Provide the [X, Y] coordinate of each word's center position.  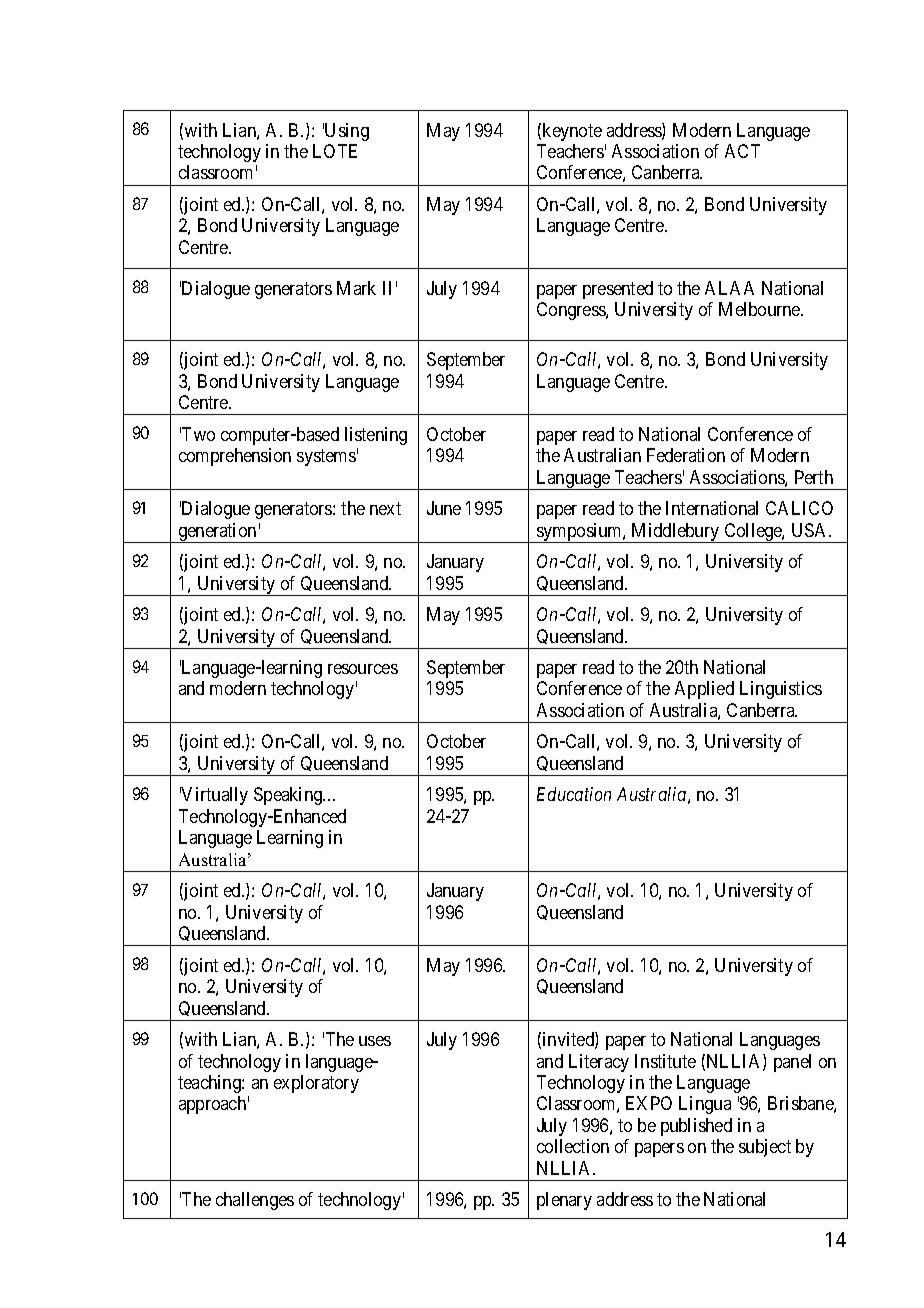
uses [375, 1041]
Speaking [289, 796]
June [444, 508]
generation [218, 533]
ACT [742, 151]
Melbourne [760, 309]
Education [574, 794]
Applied [704, 690]
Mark [356, 288]
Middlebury [675, 533]
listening [376, 436]
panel [792, 1063]
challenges [255, 1201]
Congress [572, 311]
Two [197, 434]
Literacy [599, 1063]
